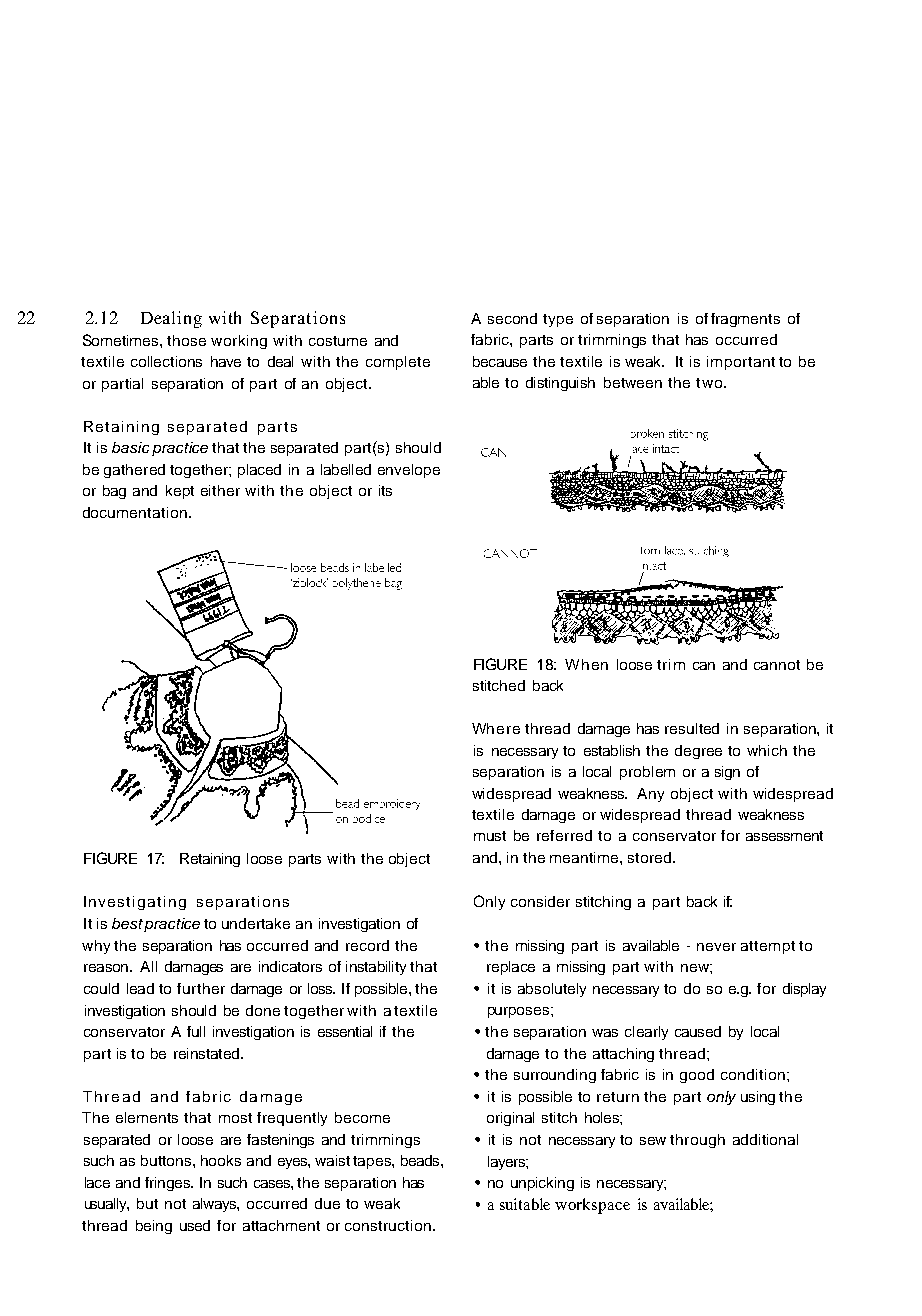 The height and width of the image is (1316, 922). What do you see at coordinates (777, 665) in the image?
I see `cannot` at bounding box center [777, 665].
